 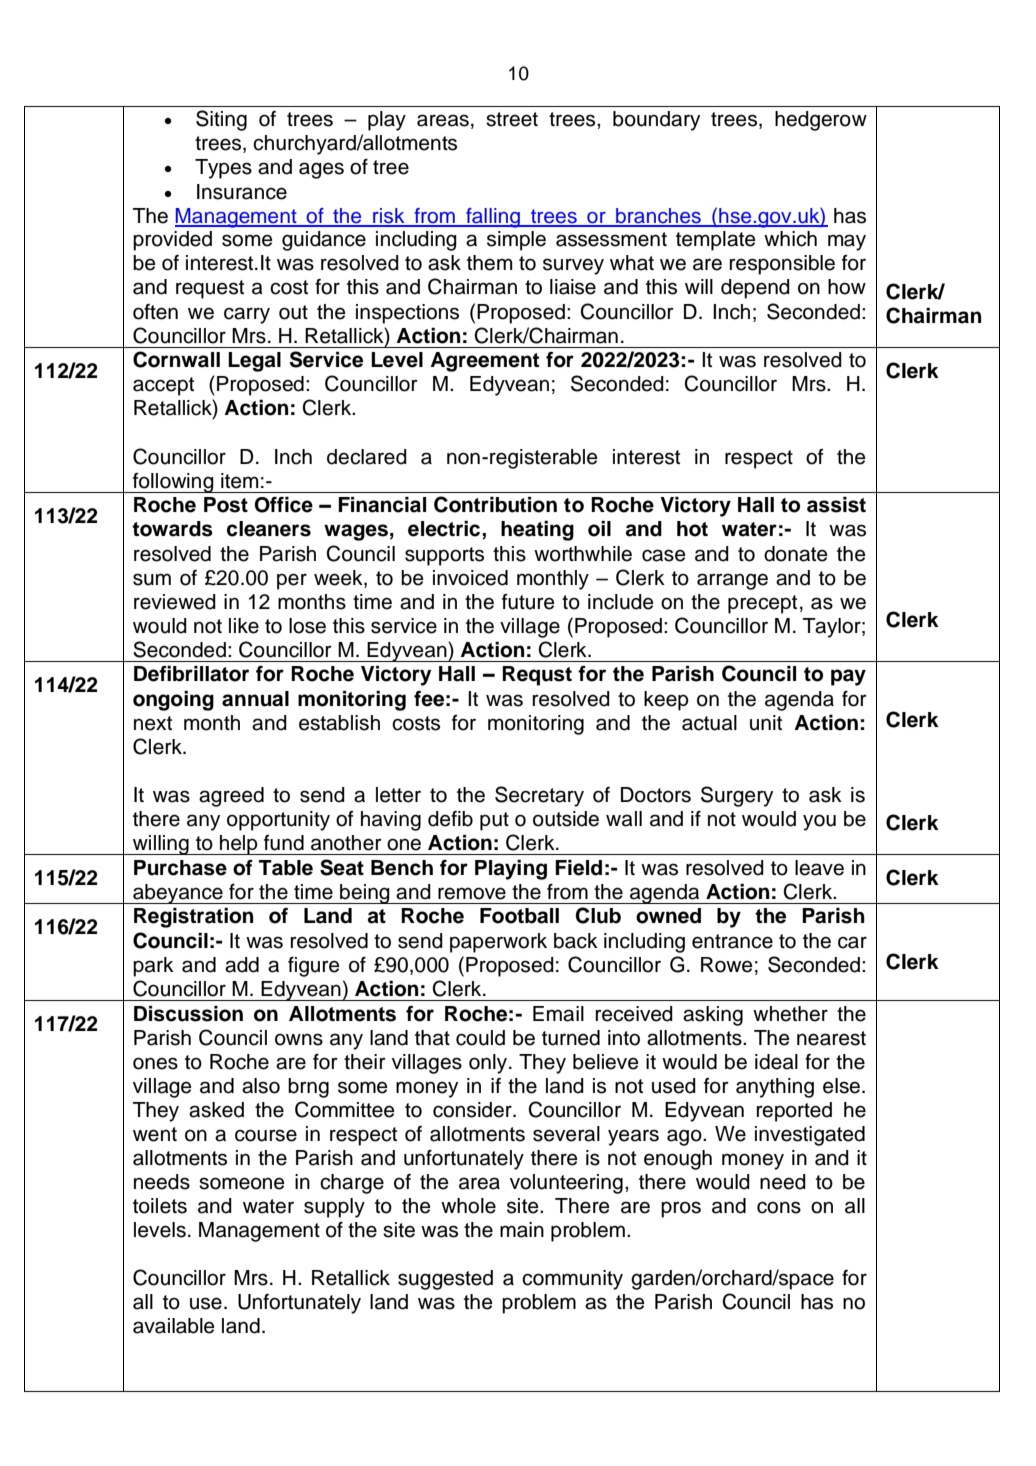 I want to click on Types, so click(x=223, y=169).
